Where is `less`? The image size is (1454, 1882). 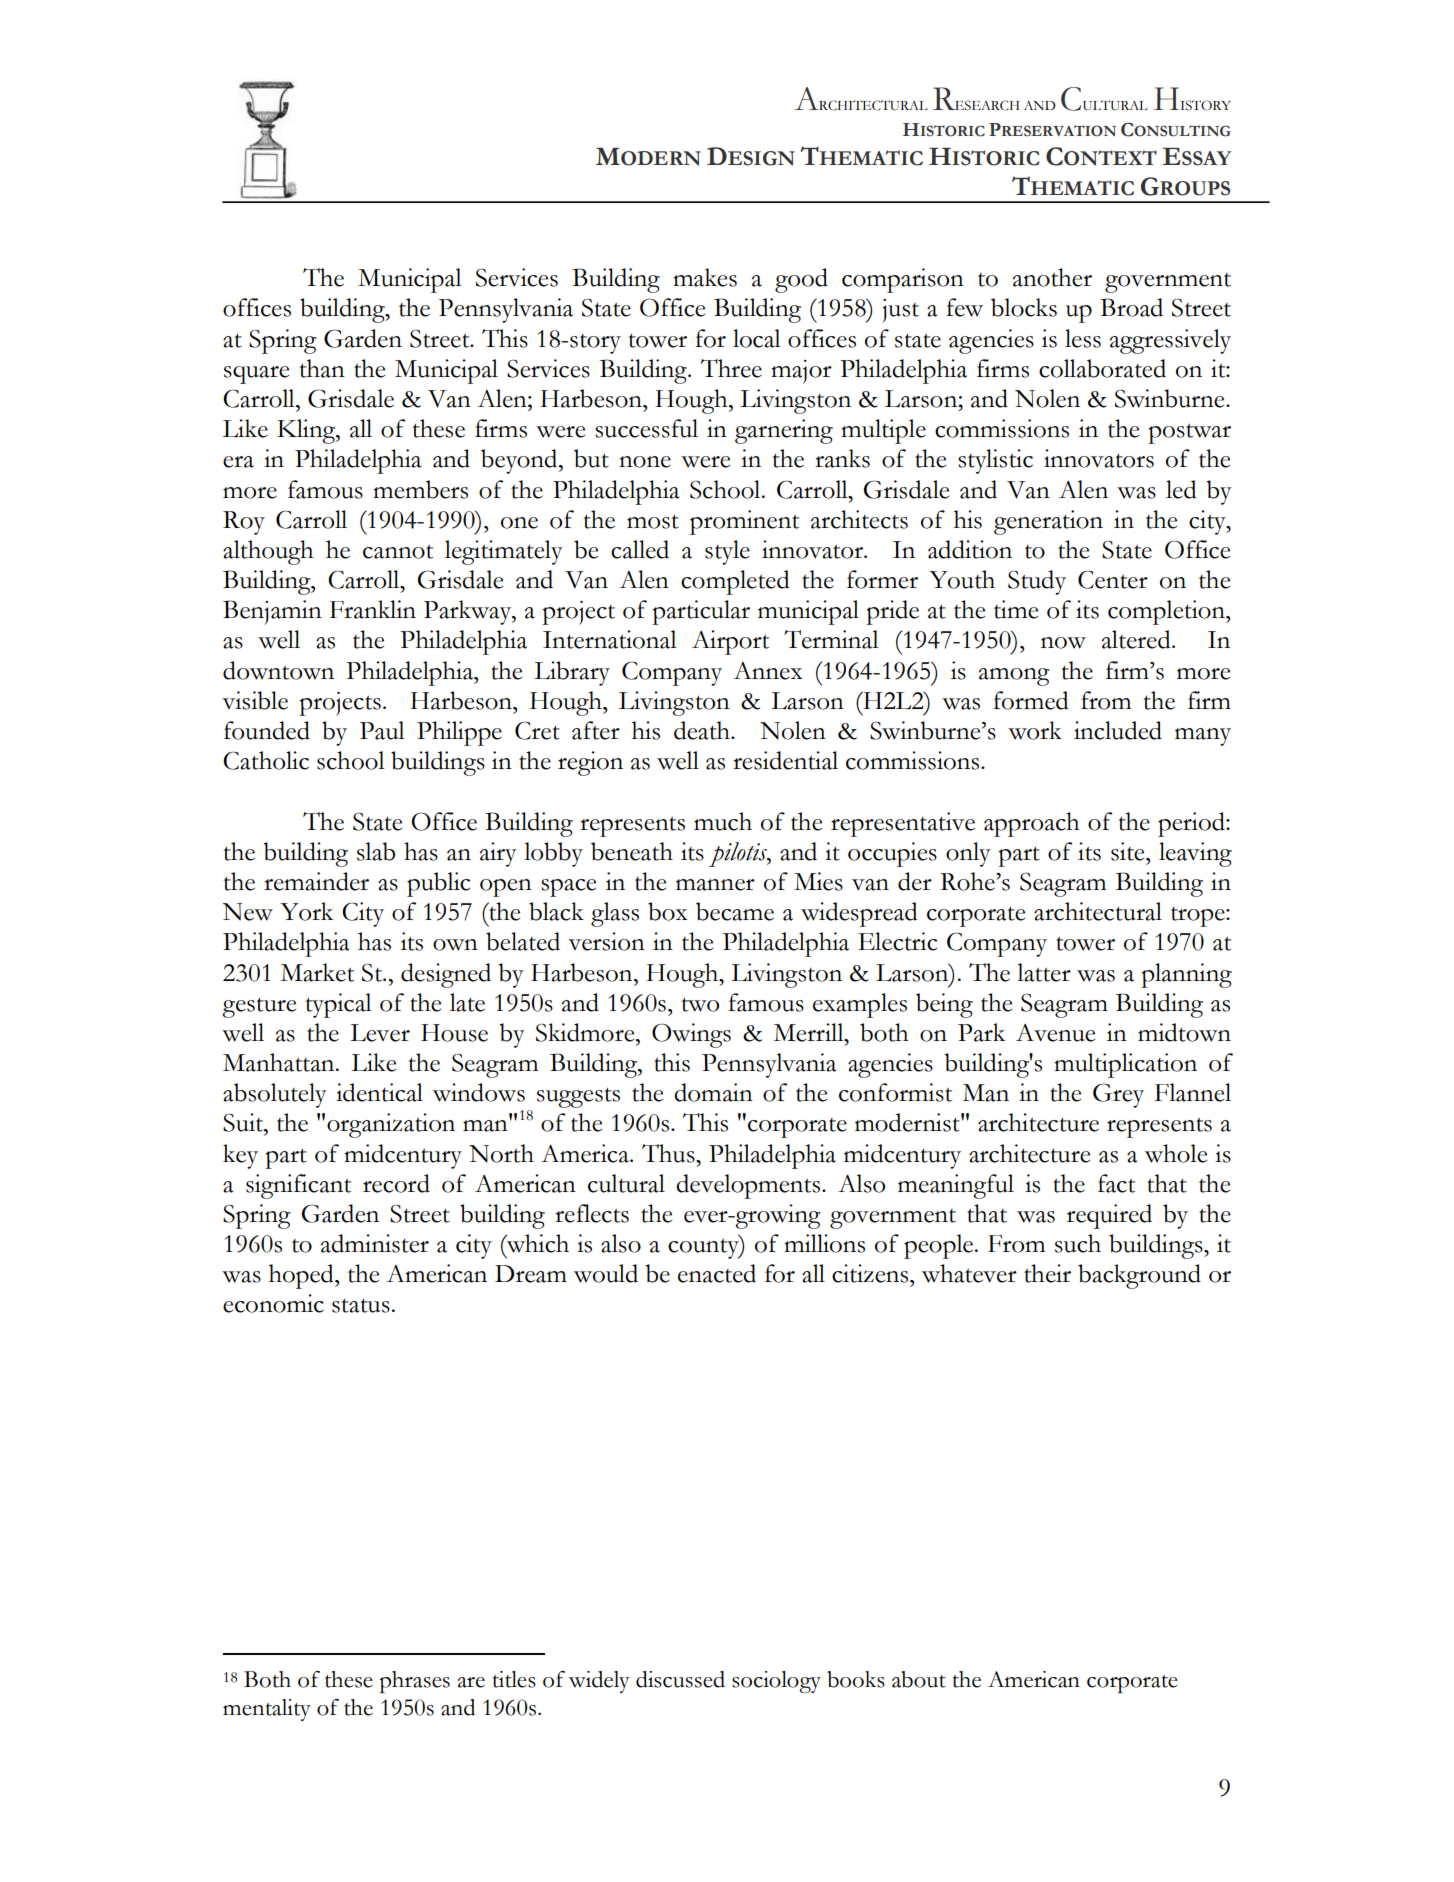 less is located at coordinates (1083, 338).
